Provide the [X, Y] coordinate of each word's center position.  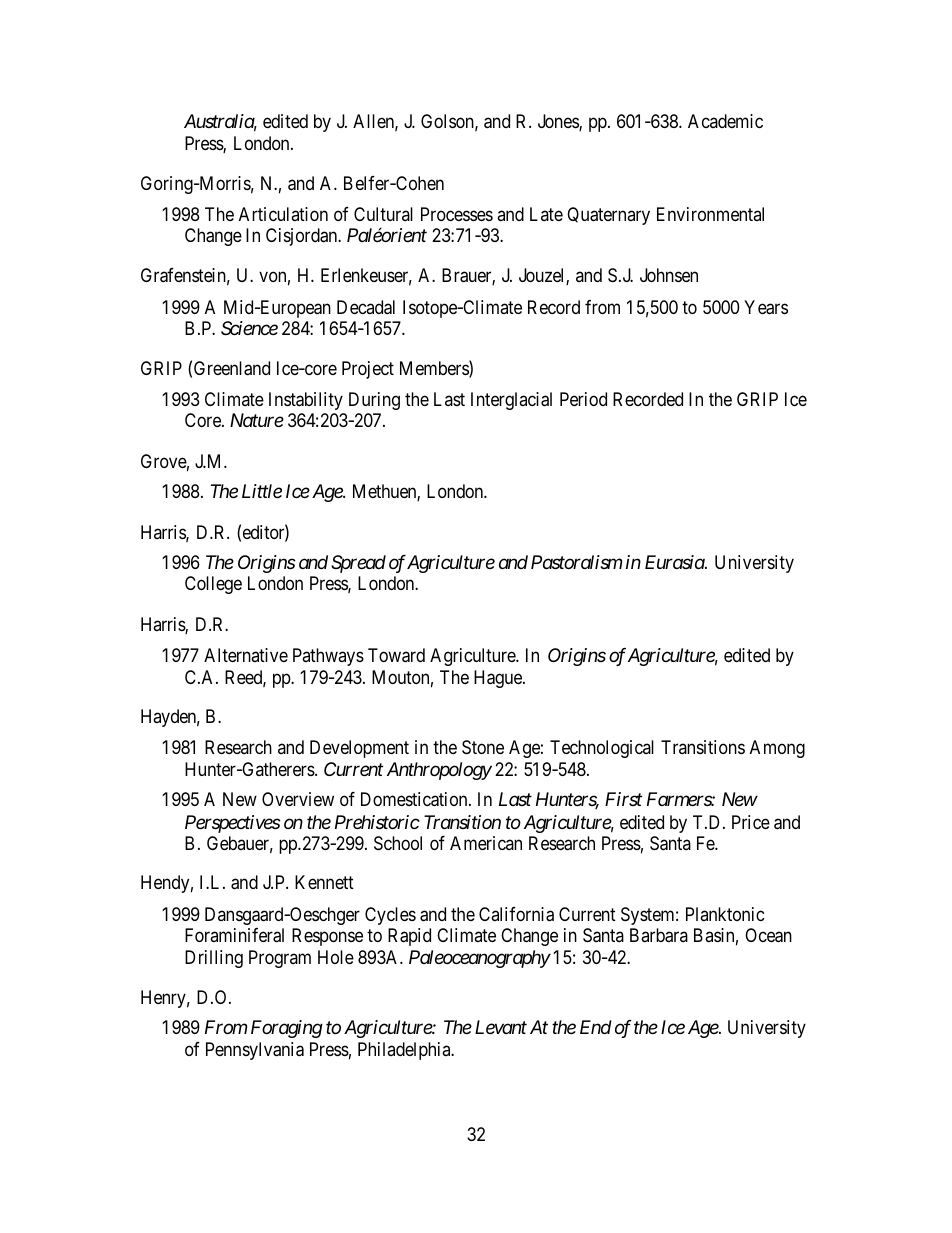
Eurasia [675, 562]
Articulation [283, 214]
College [213, 585]
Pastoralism [577, 562]
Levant [501, 1027]
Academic [725, 121]
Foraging [287, 1029]
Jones [559, 122]
